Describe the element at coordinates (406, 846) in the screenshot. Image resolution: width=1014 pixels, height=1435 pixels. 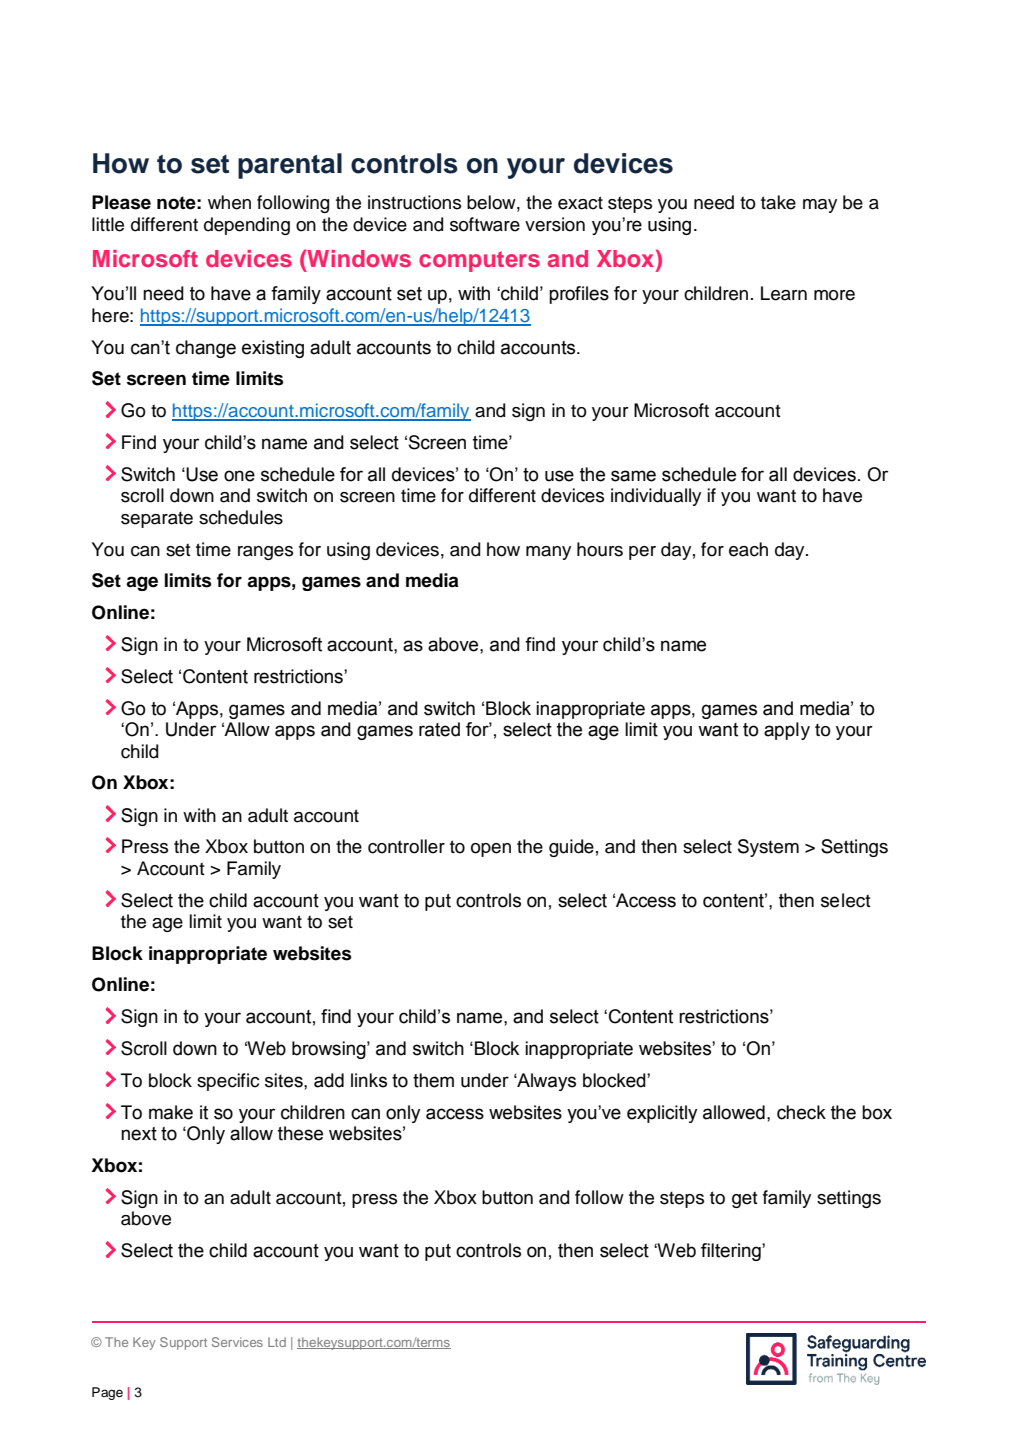
I see `controller` at that location.
